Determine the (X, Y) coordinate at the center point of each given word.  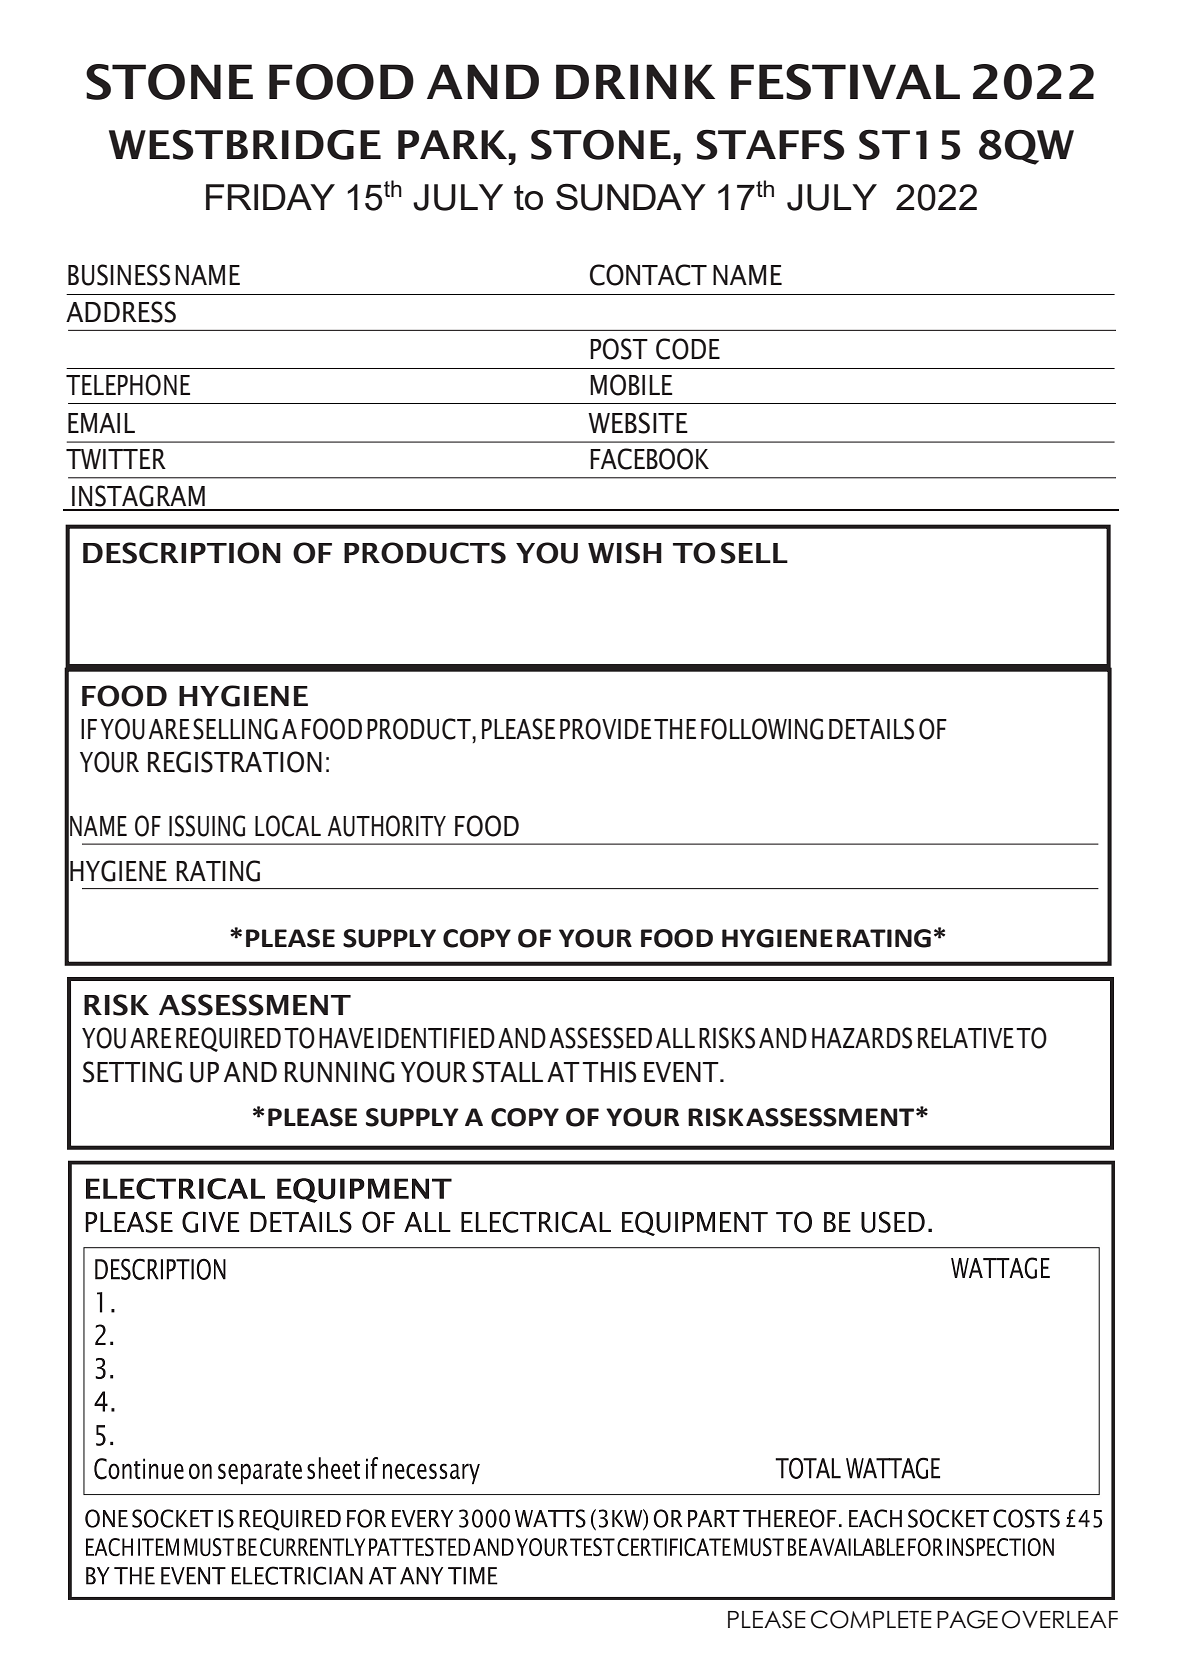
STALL (507, 1072)
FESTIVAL (845, 82)
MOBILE (631, 385)
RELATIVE (966, 1038)
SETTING (132, 1072)
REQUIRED (228, 1039)
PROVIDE (605, 729)
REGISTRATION (235, 762)
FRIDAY (270, 197)
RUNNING (340, 1072)
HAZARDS (862, 1038)
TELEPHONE (128, 385)
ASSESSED (600, 1038)
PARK (453, 144)
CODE (688, 349)
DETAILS (871, 729)
